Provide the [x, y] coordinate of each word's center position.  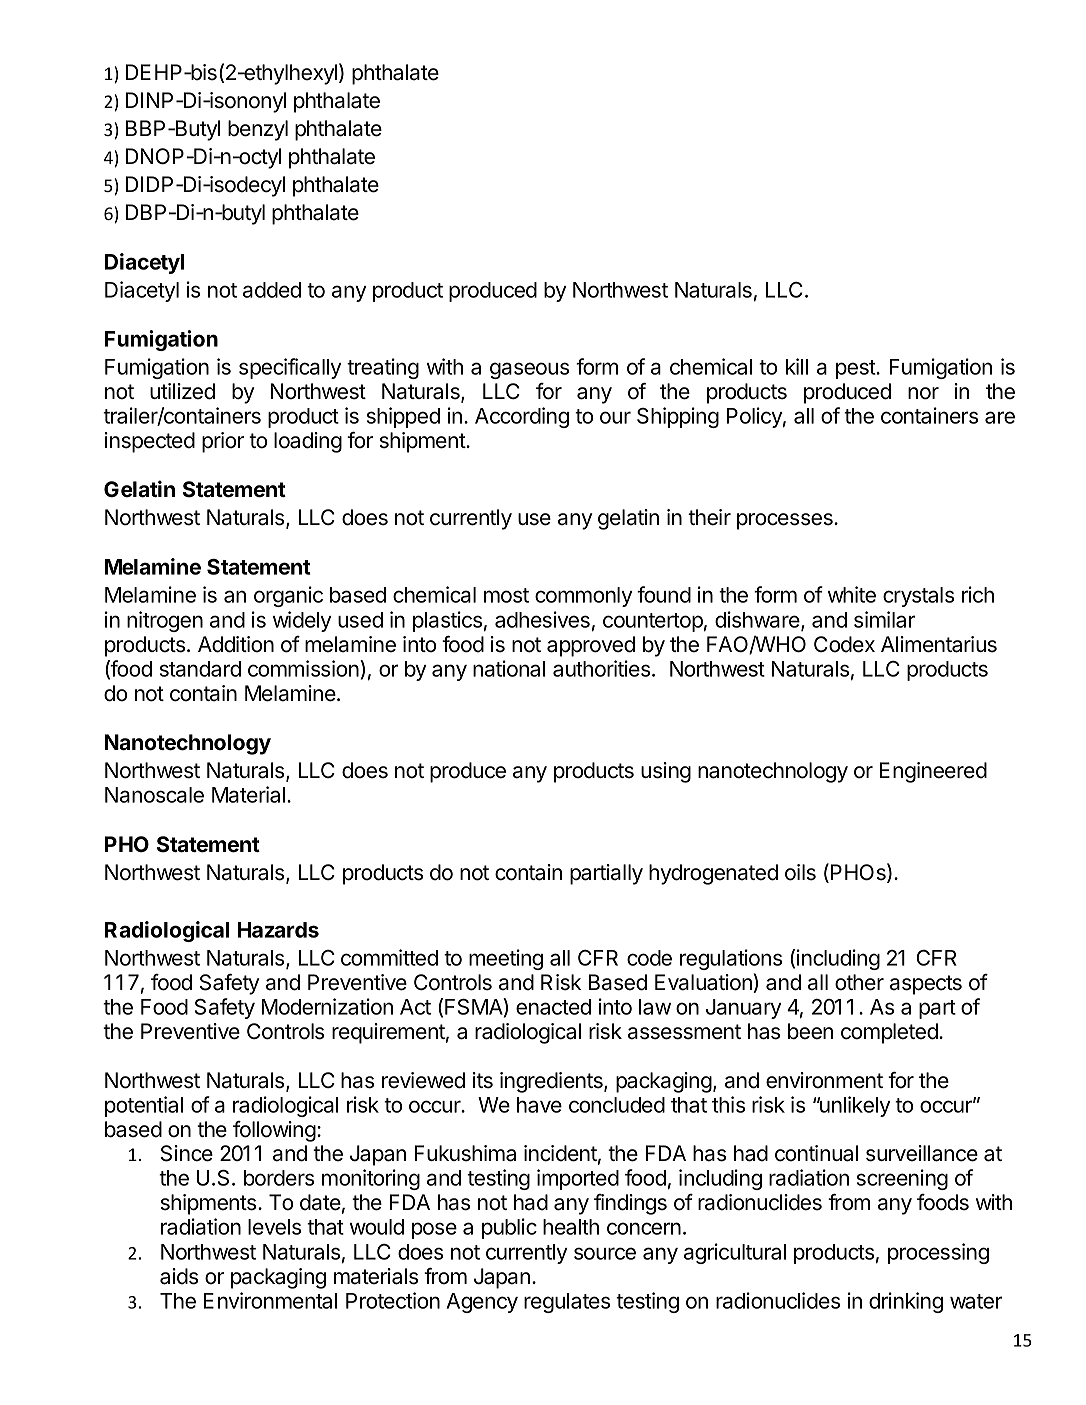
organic [288, 596]
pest [856, 369]
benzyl [258, 130]
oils [800, 872]
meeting [506, 959]
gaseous [529, 370]
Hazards [278, 930]
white [852, 594]
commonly [583, 597]
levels [274, 1227]
